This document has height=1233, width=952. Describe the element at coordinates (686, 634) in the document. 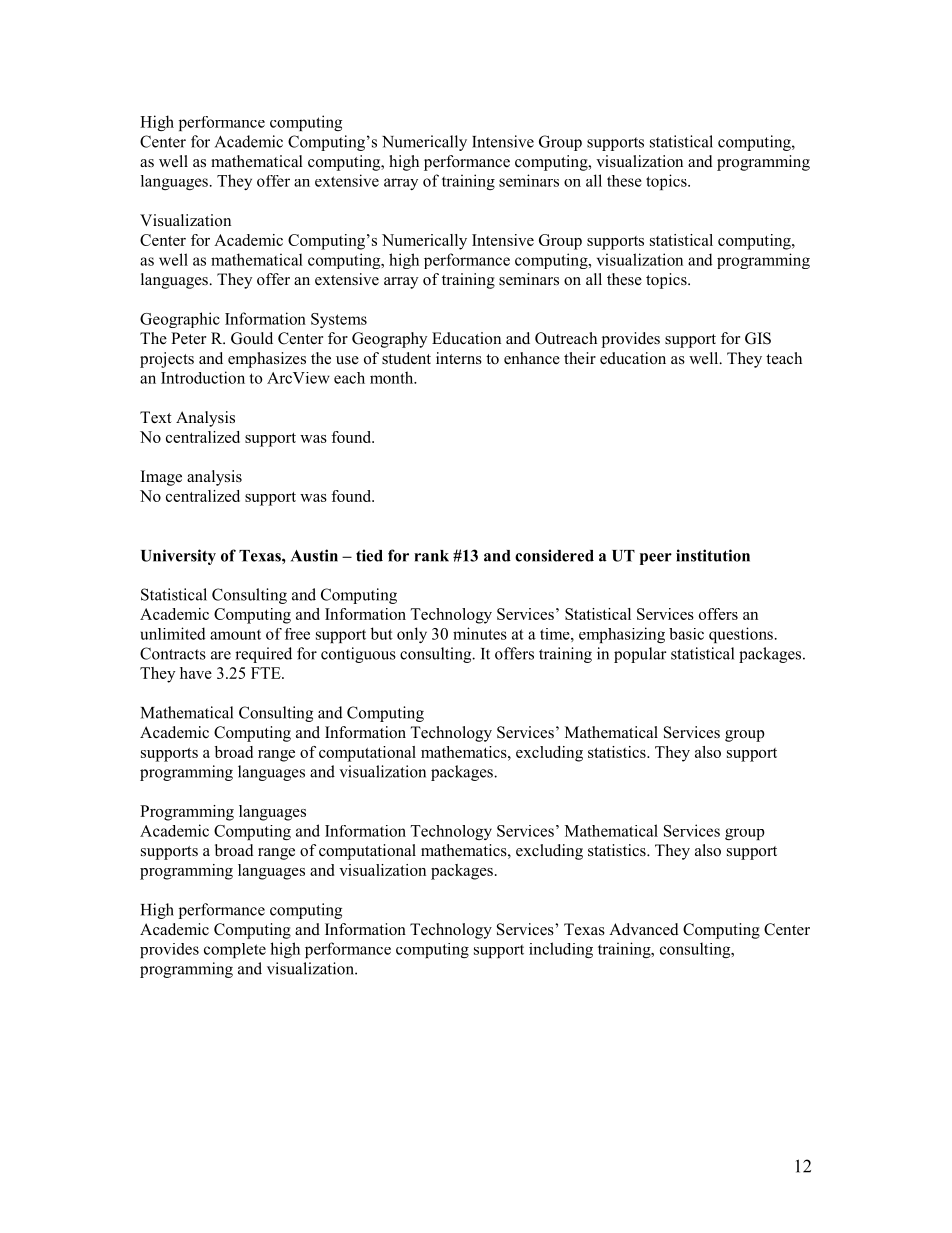

I see `basic` at that location.
